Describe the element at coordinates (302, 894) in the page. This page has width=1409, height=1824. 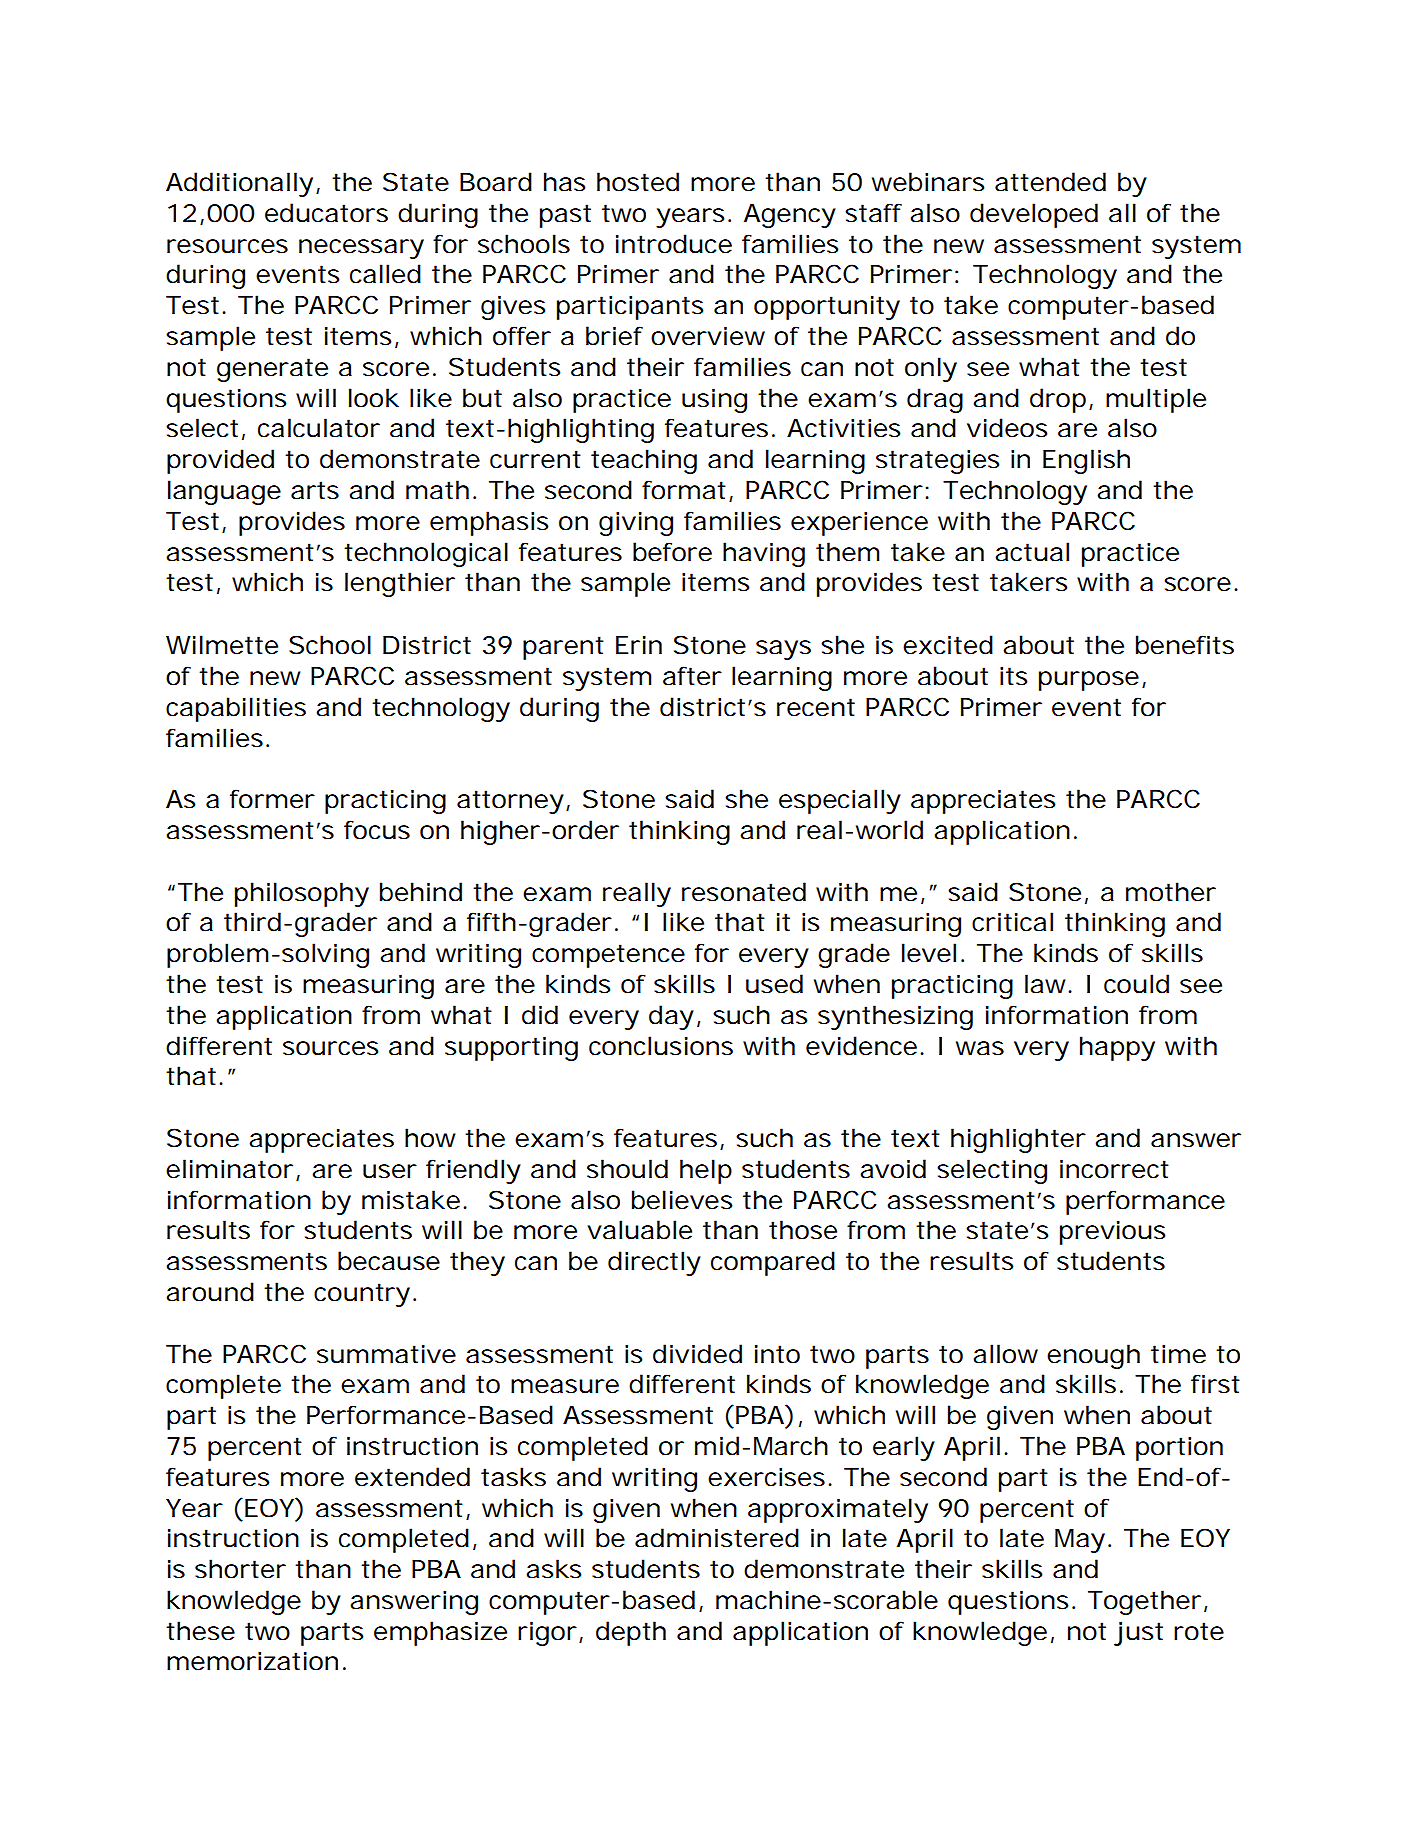
I see `philosophy` at that location.
